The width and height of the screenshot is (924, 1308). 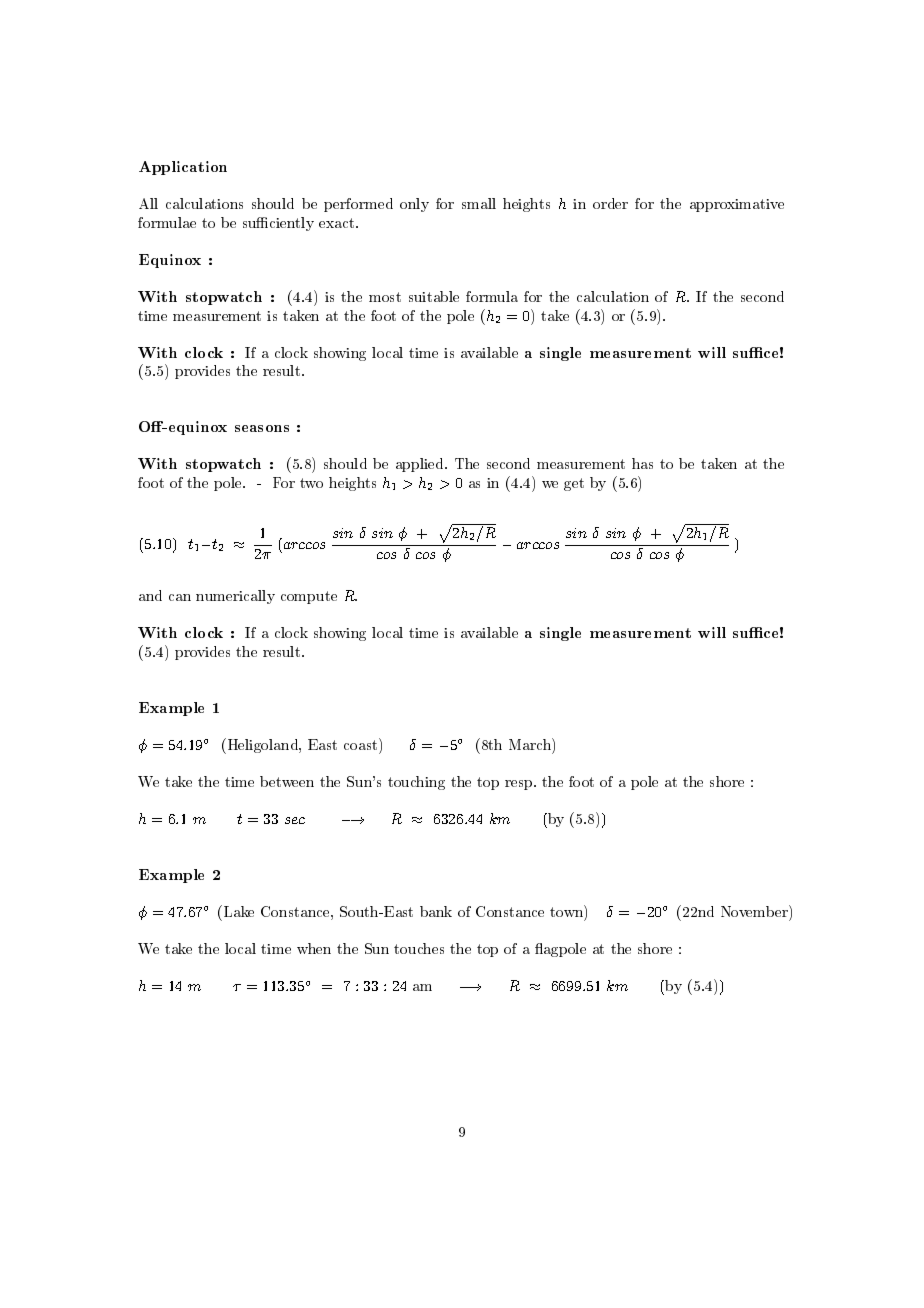 I want to click on get, so click(x=574, y=484).
